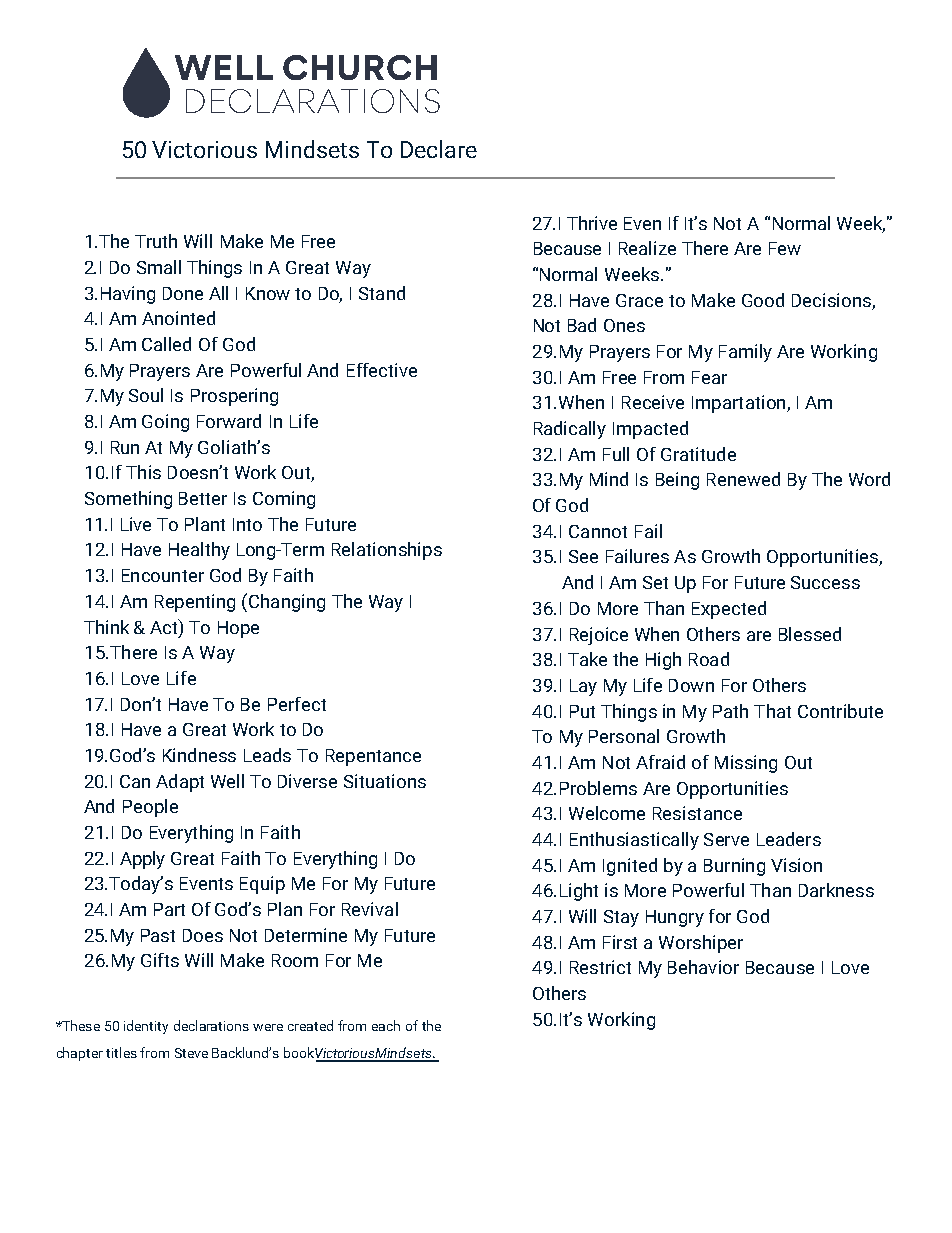  I want to click on Radically, so click(570, 430).
